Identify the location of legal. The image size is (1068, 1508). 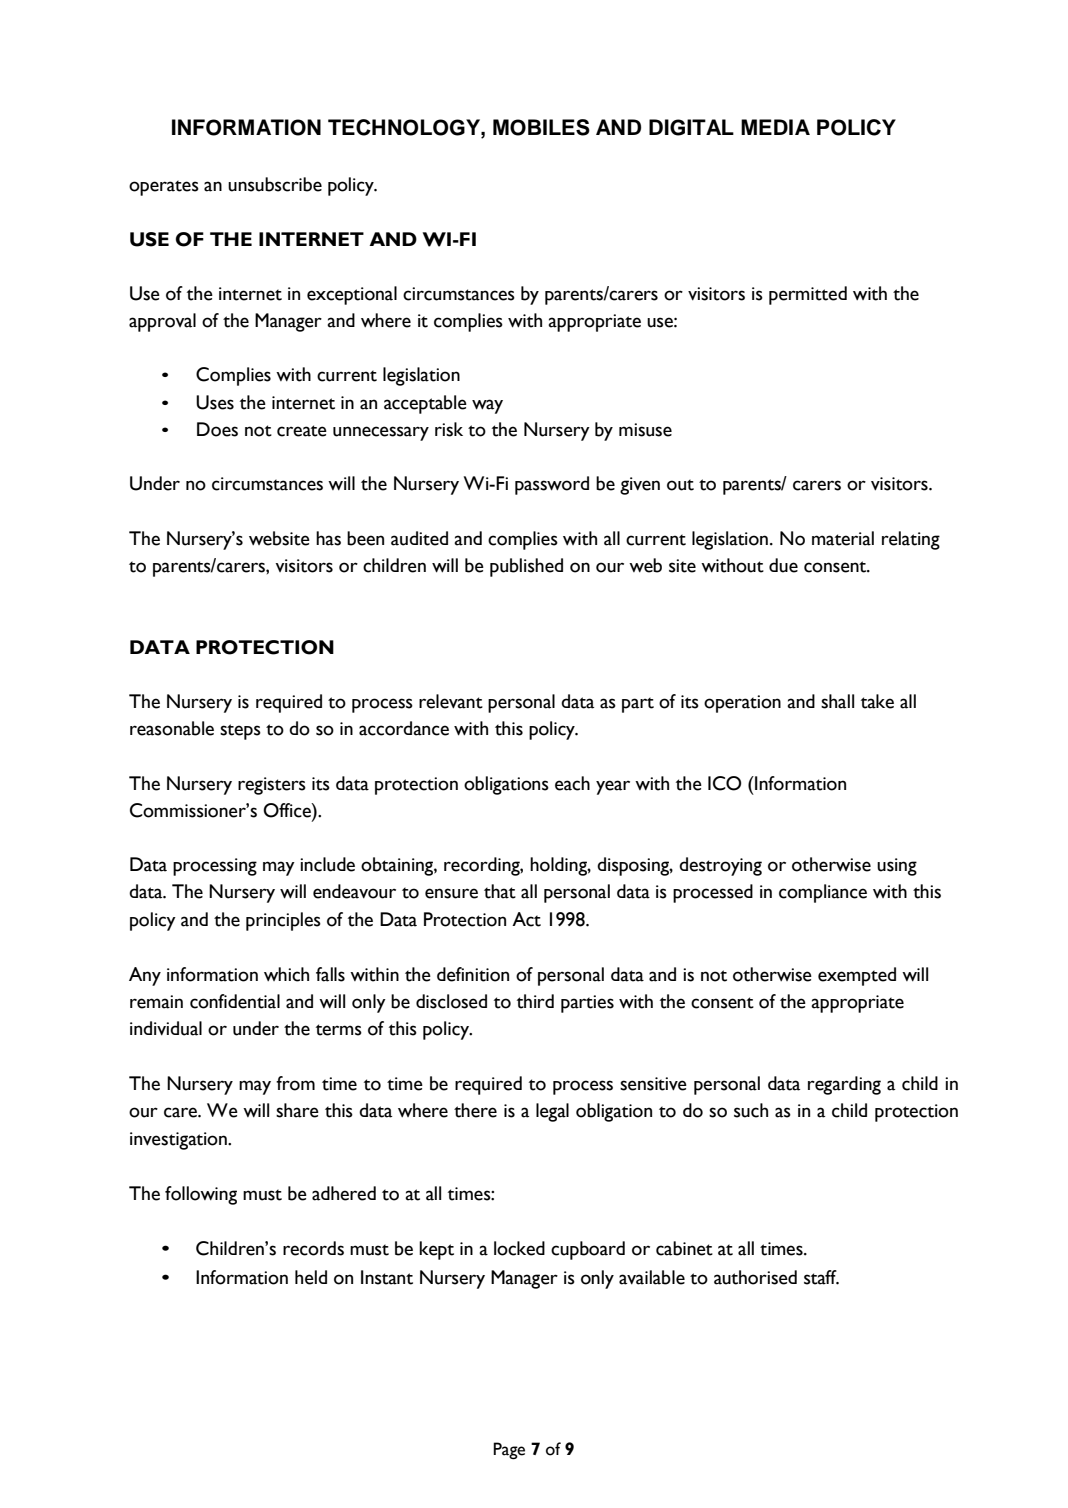
(552, 1112).
